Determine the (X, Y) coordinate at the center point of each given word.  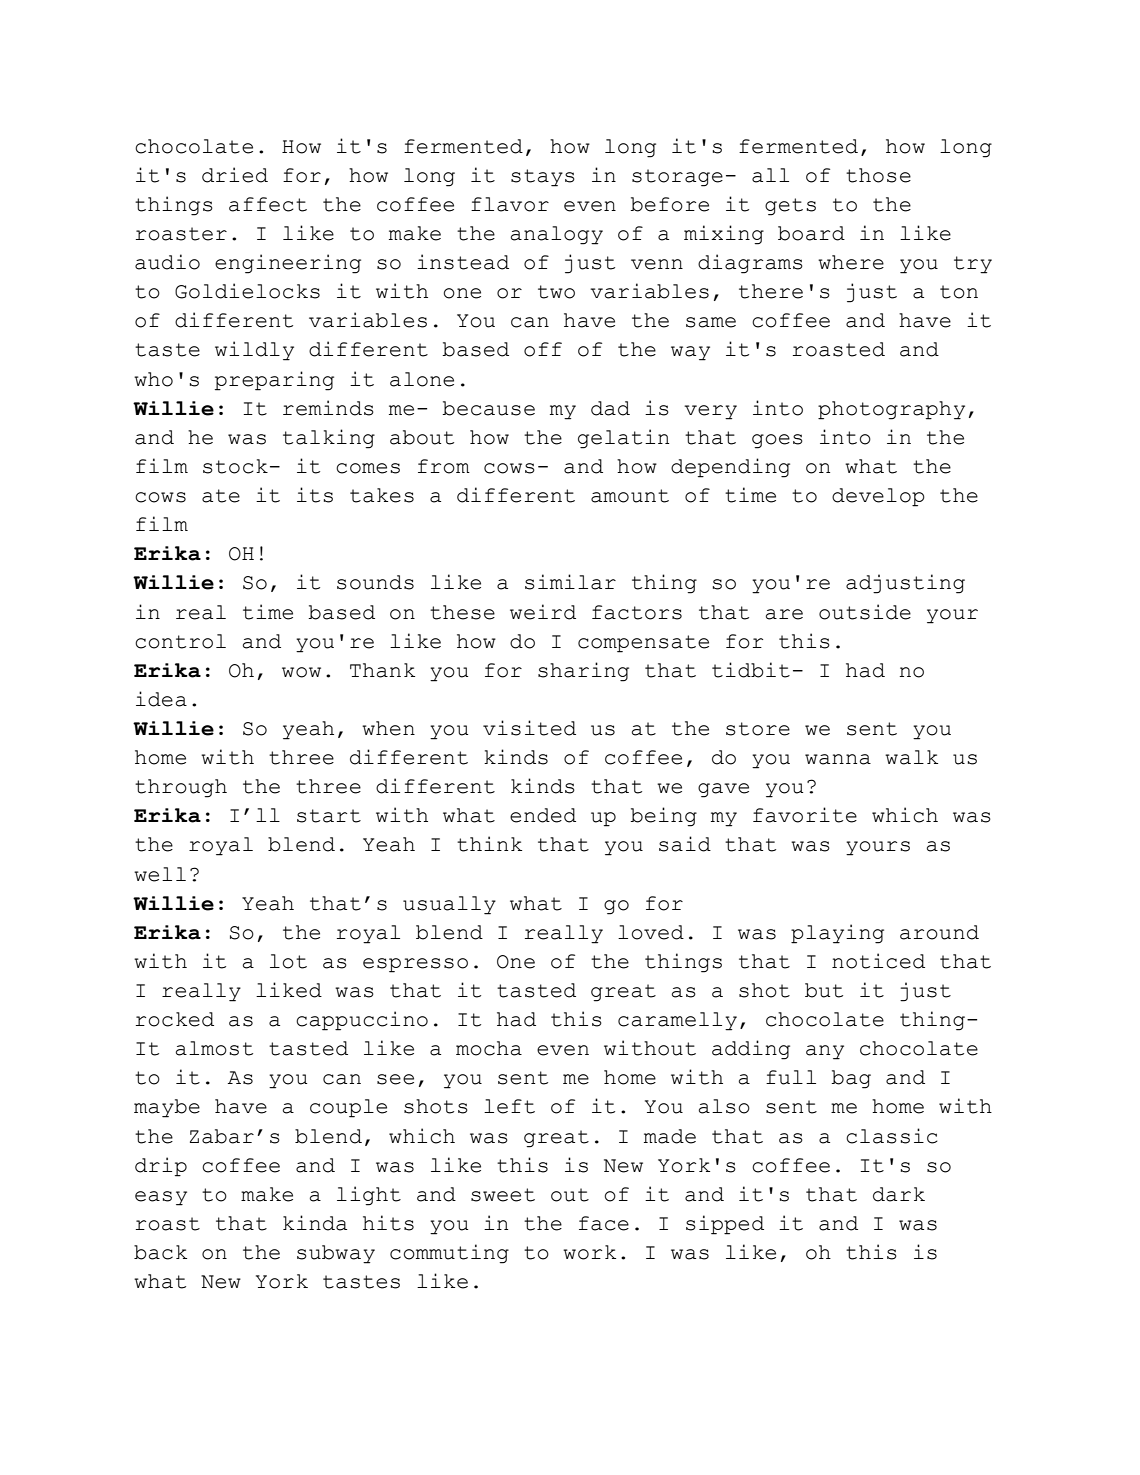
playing (837, 934)
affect (268, 204)
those (878, 175)
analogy (557, 235)
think (489, 844)
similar (570, 582)
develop (878, 497)
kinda (315, 1223)
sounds (375, 582)
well (160, 874)
